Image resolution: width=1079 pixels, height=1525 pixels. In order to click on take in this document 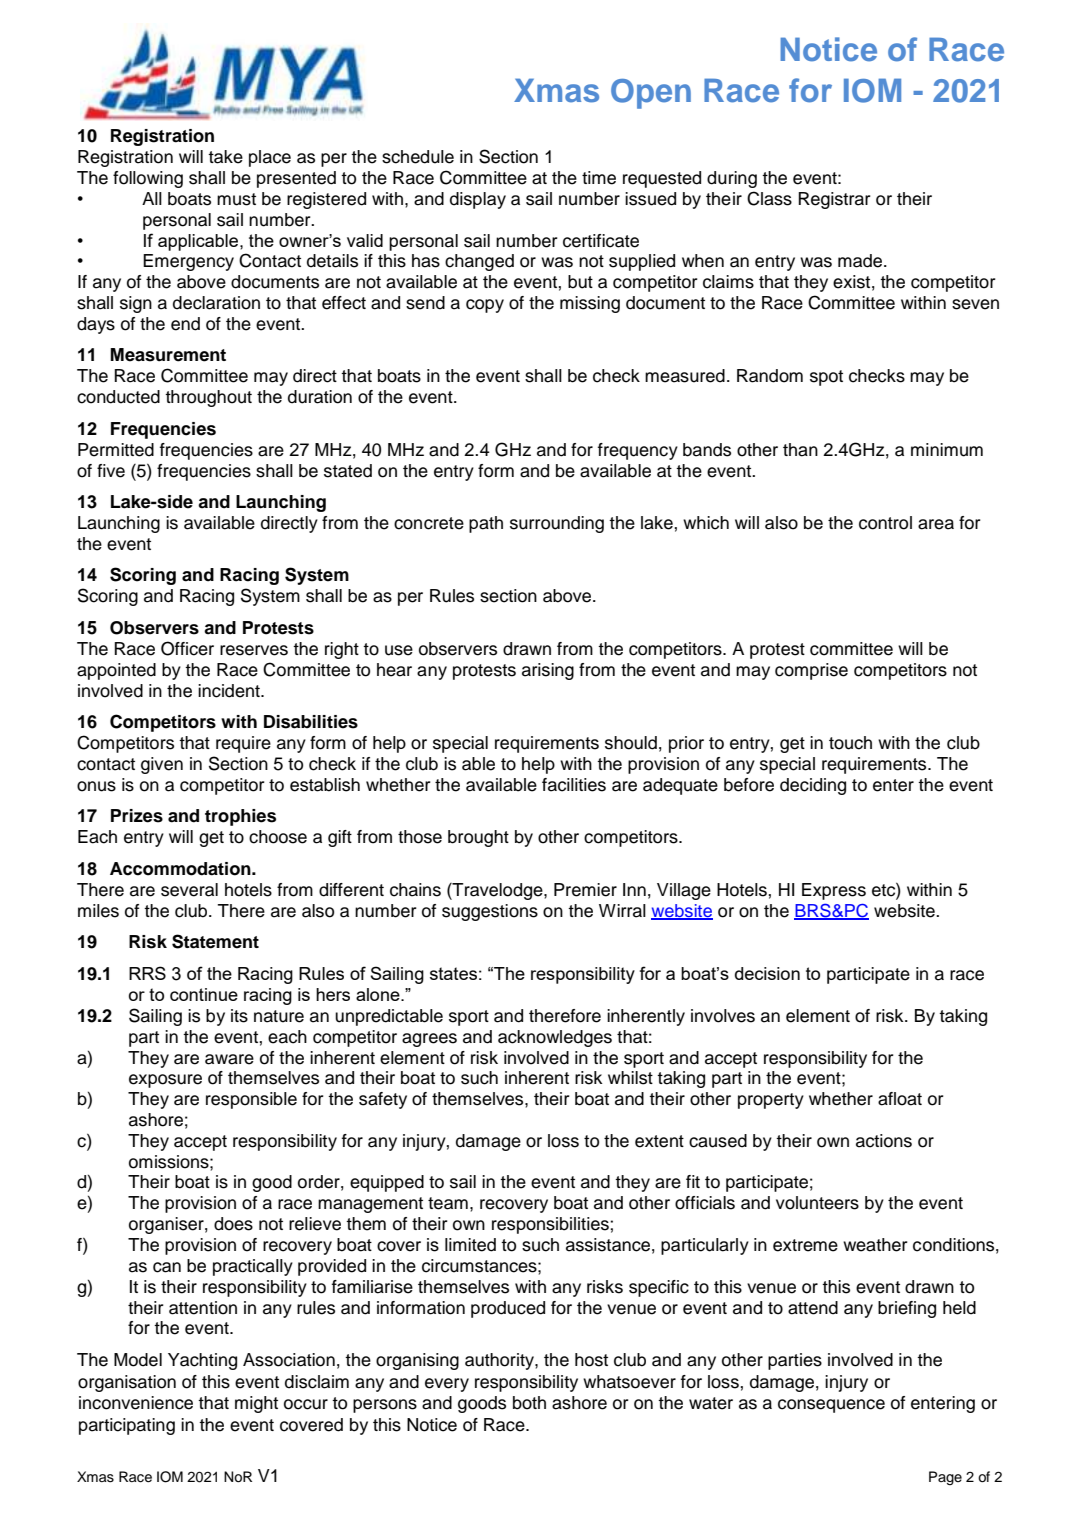, I will do `click(225, 157)`.
